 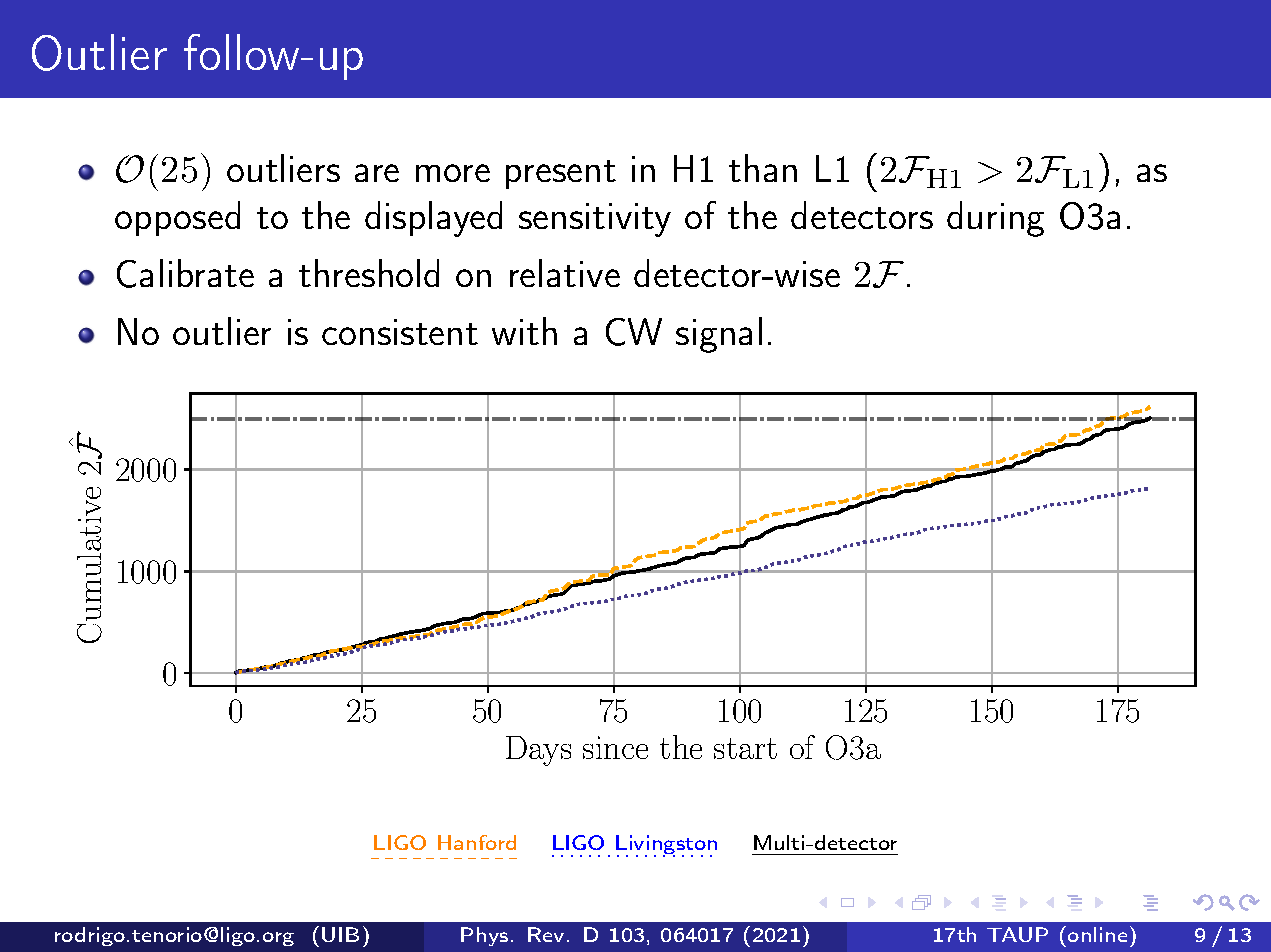 What do you see at coordinates (377, 173) in the screenshot?
I see `are` at bounding box center [377, 173].
